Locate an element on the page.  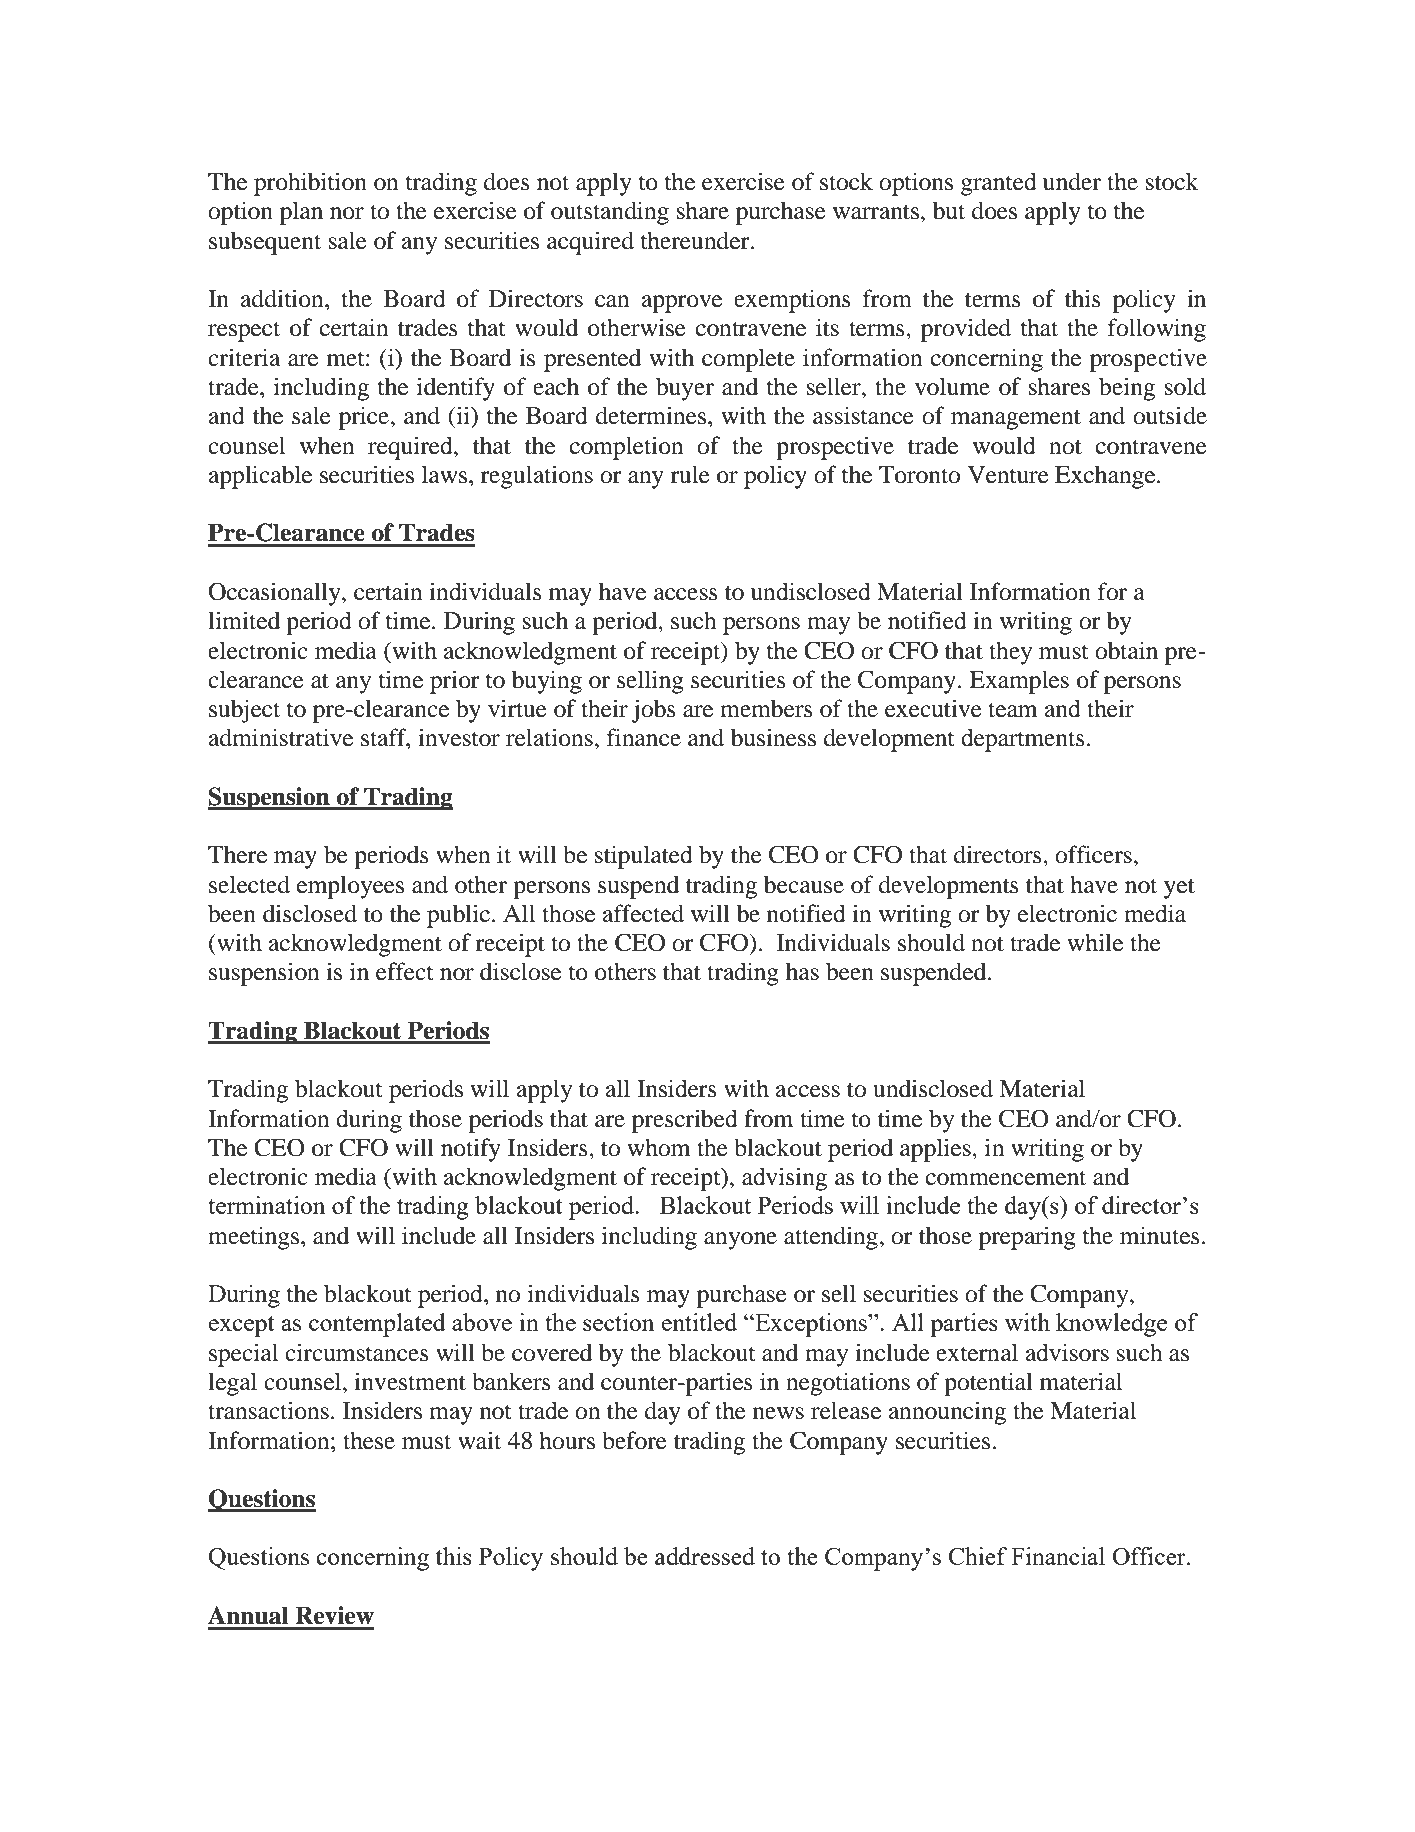
stipulated is located at coordinates (644, 857).
